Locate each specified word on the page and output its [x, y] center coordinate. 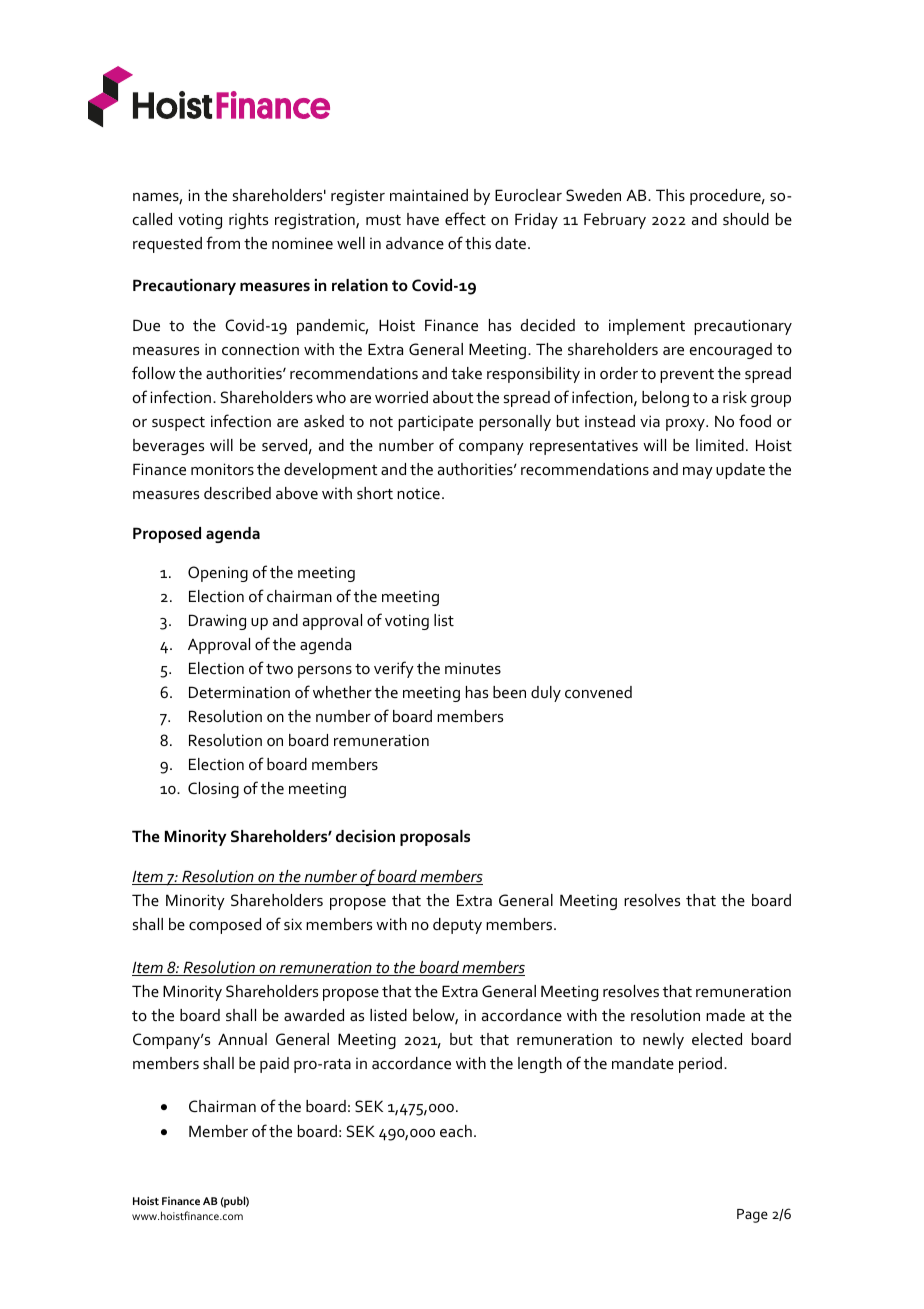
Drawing [217, 622]
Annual [242, 1039]
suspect [178, 424]
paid [274, 1065]
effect [465, 218]
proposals [435, 838]
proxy [686, 425]
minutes [473, 668]
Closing [213, 790]
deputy [457, 926]
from [223, 242]
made [725, 1015]
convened [598, 692]
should [746, 219]
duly [546, 694]
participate [435, 423]
